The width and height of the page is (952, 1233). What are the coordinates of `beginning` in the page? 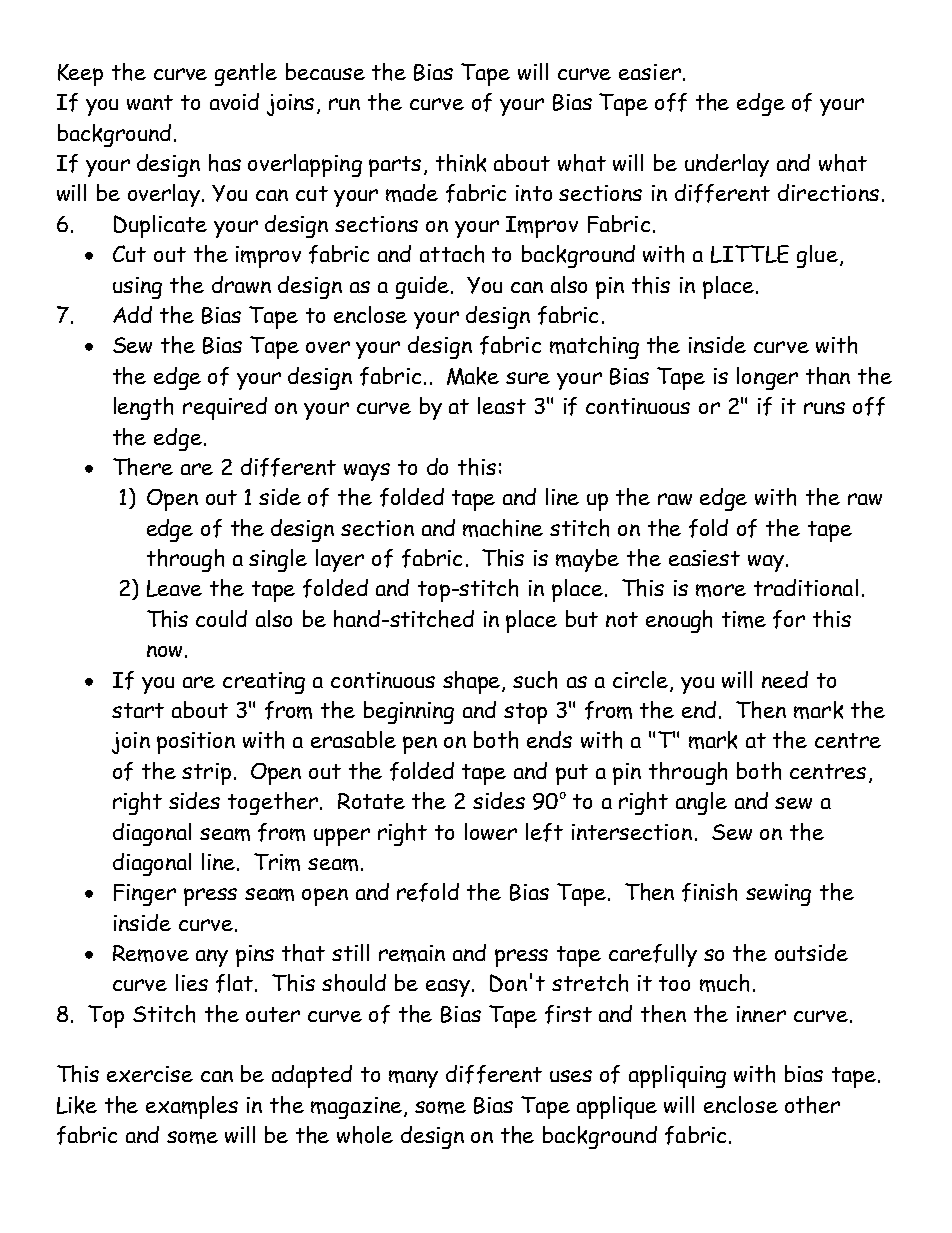 It's located at (409, 712).
